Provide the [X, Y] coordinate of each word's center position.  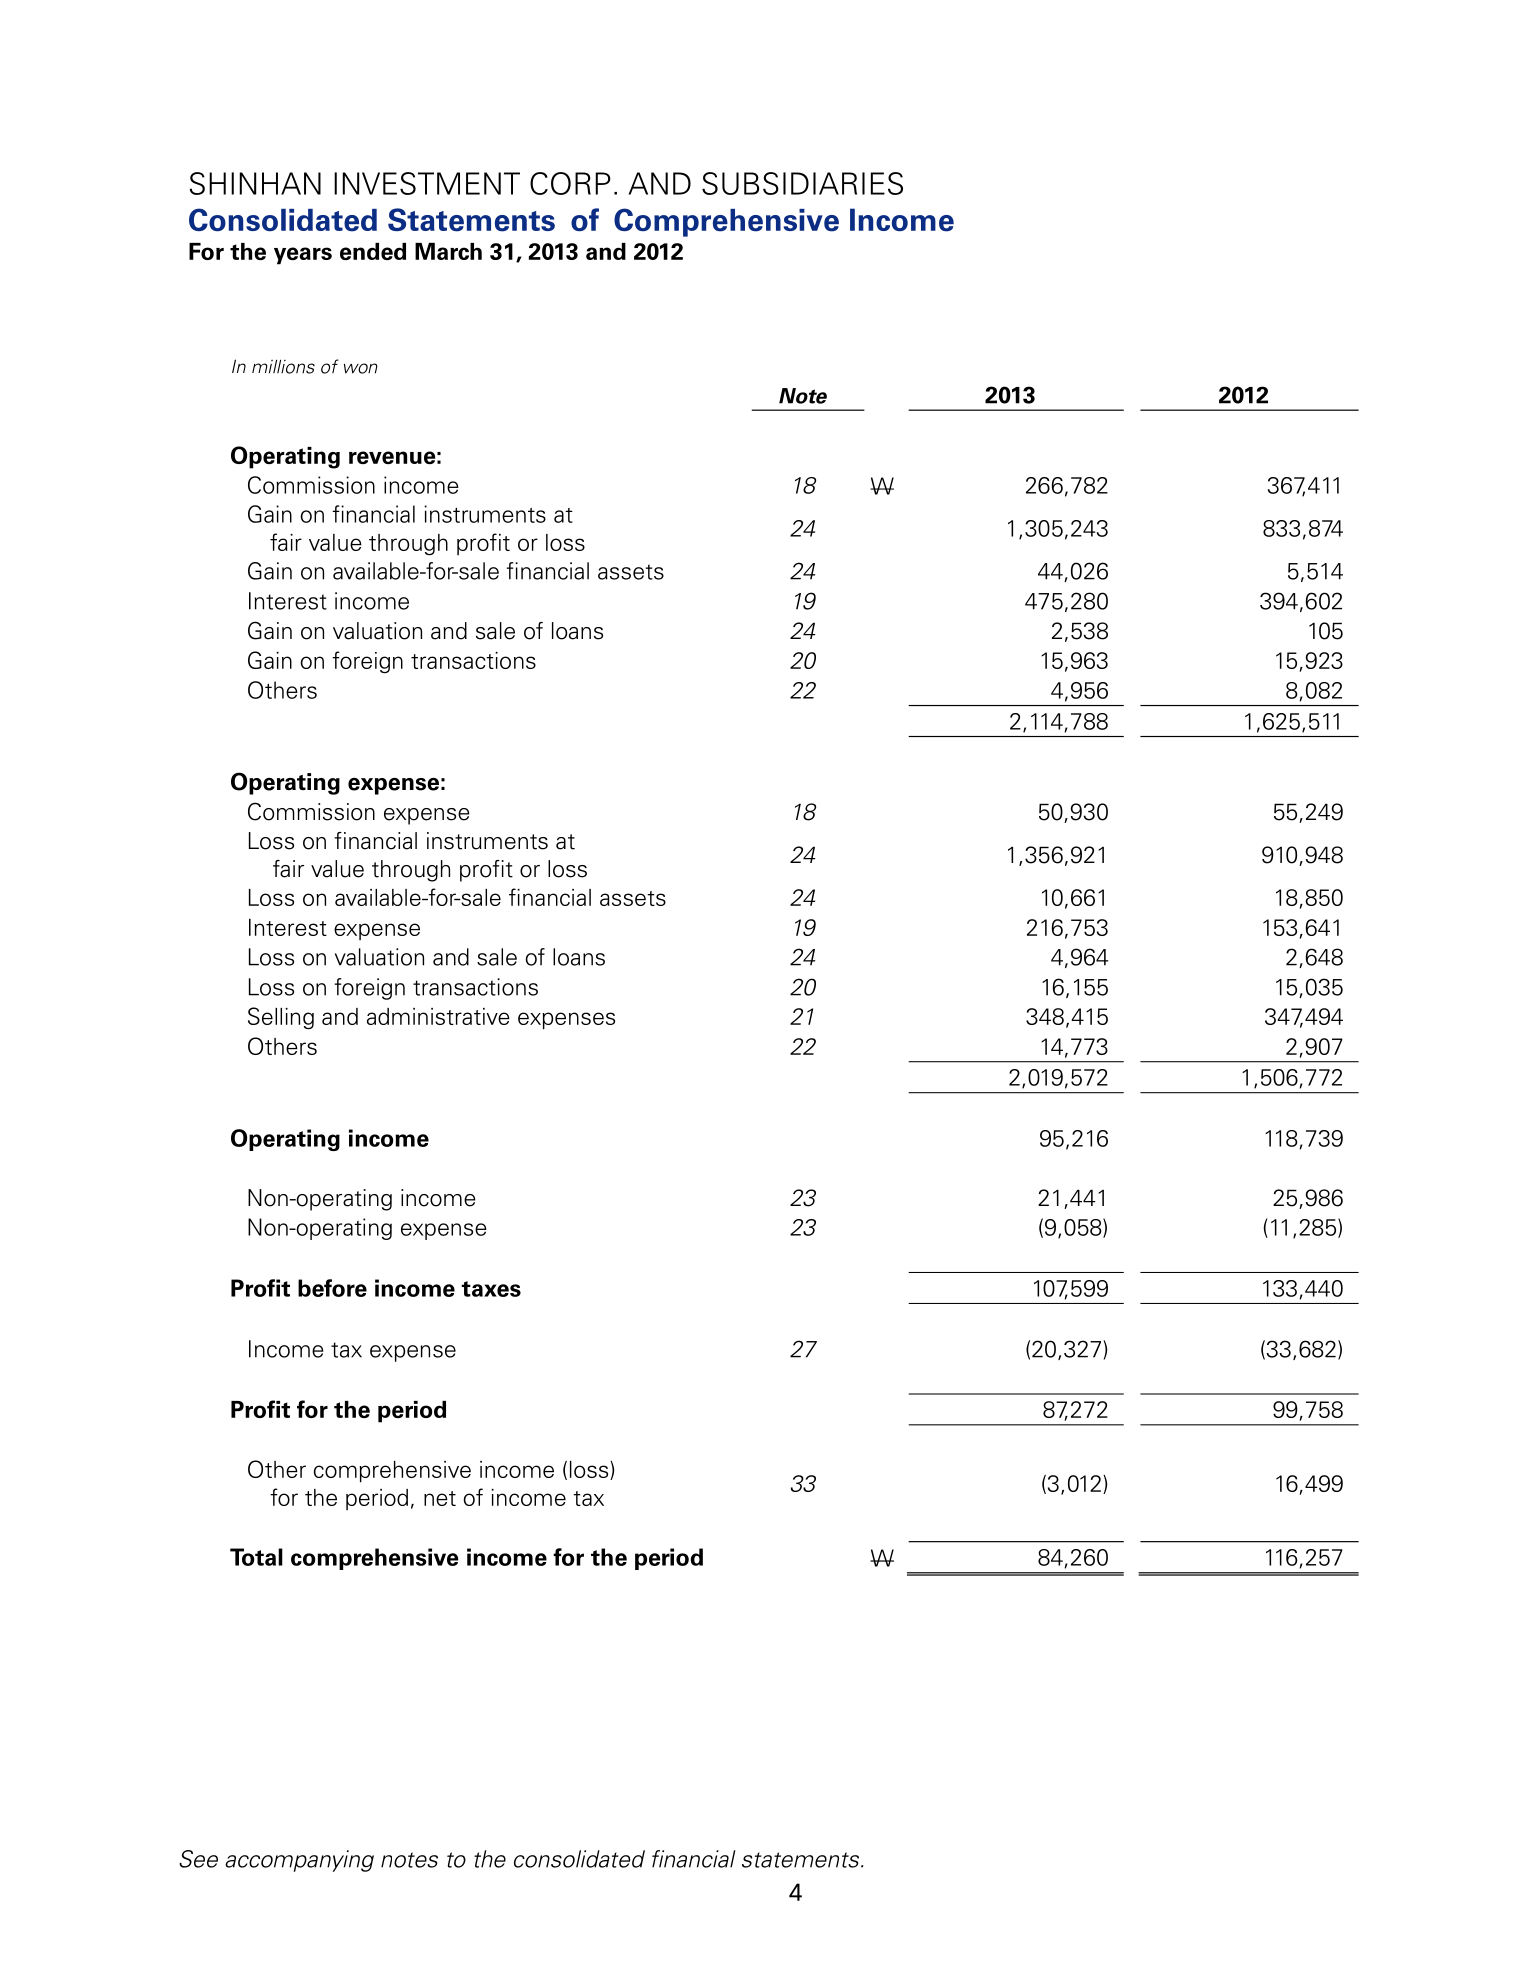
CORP [570, 183]
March [448, 251]
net [440, 1498]
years [303, 256]
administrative [438, 1016]
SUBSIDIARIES [802, 183]
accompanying [299, 1861]
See [198, 1859]
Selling [281, 1018]
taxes [491, 1289]
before [332, 1288]
